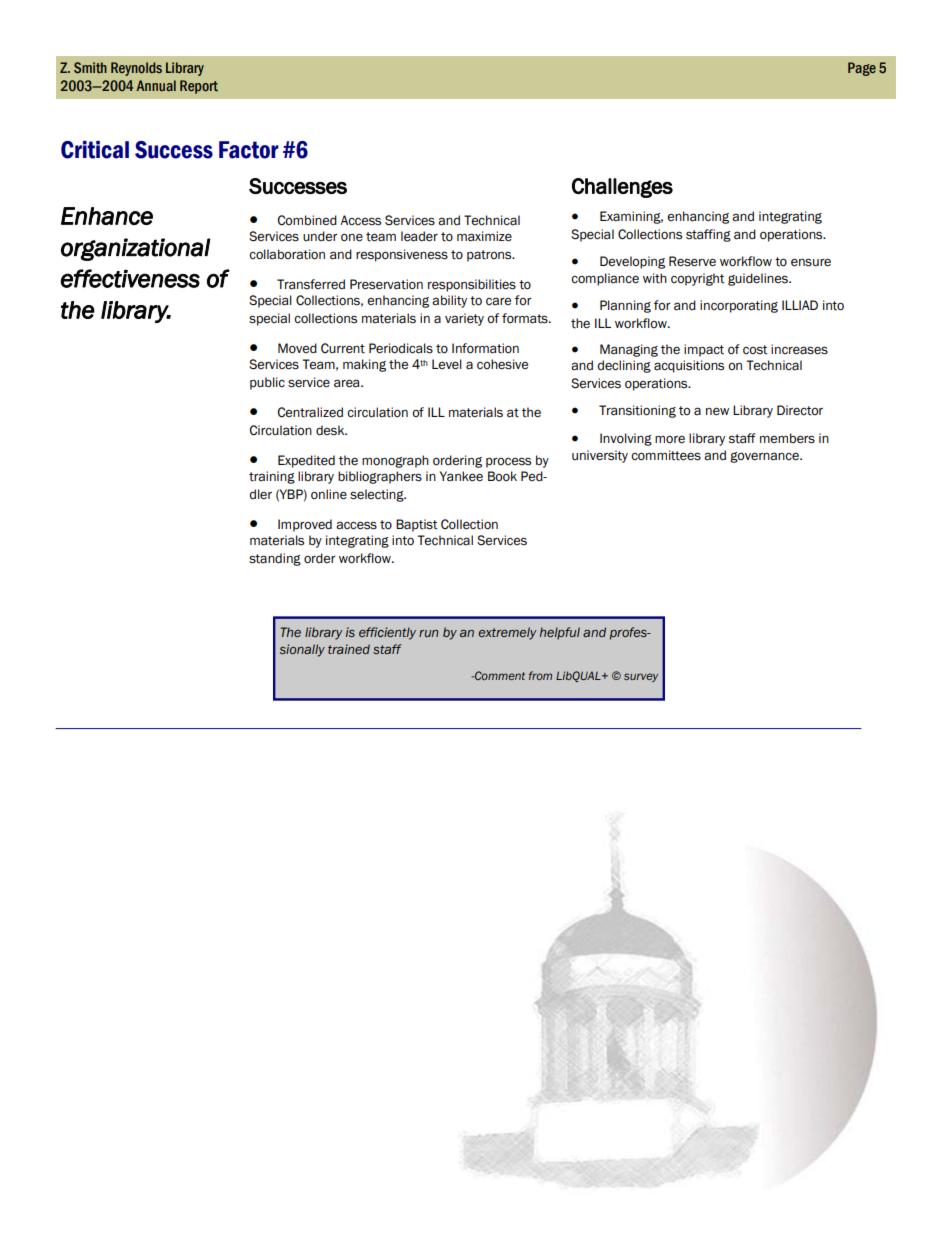 This screenshot has width=952, height=1233. What do you see at coordinates (130, 278) in the screenshot?
I see `effectiveness` at bounding box center [130, 278].
